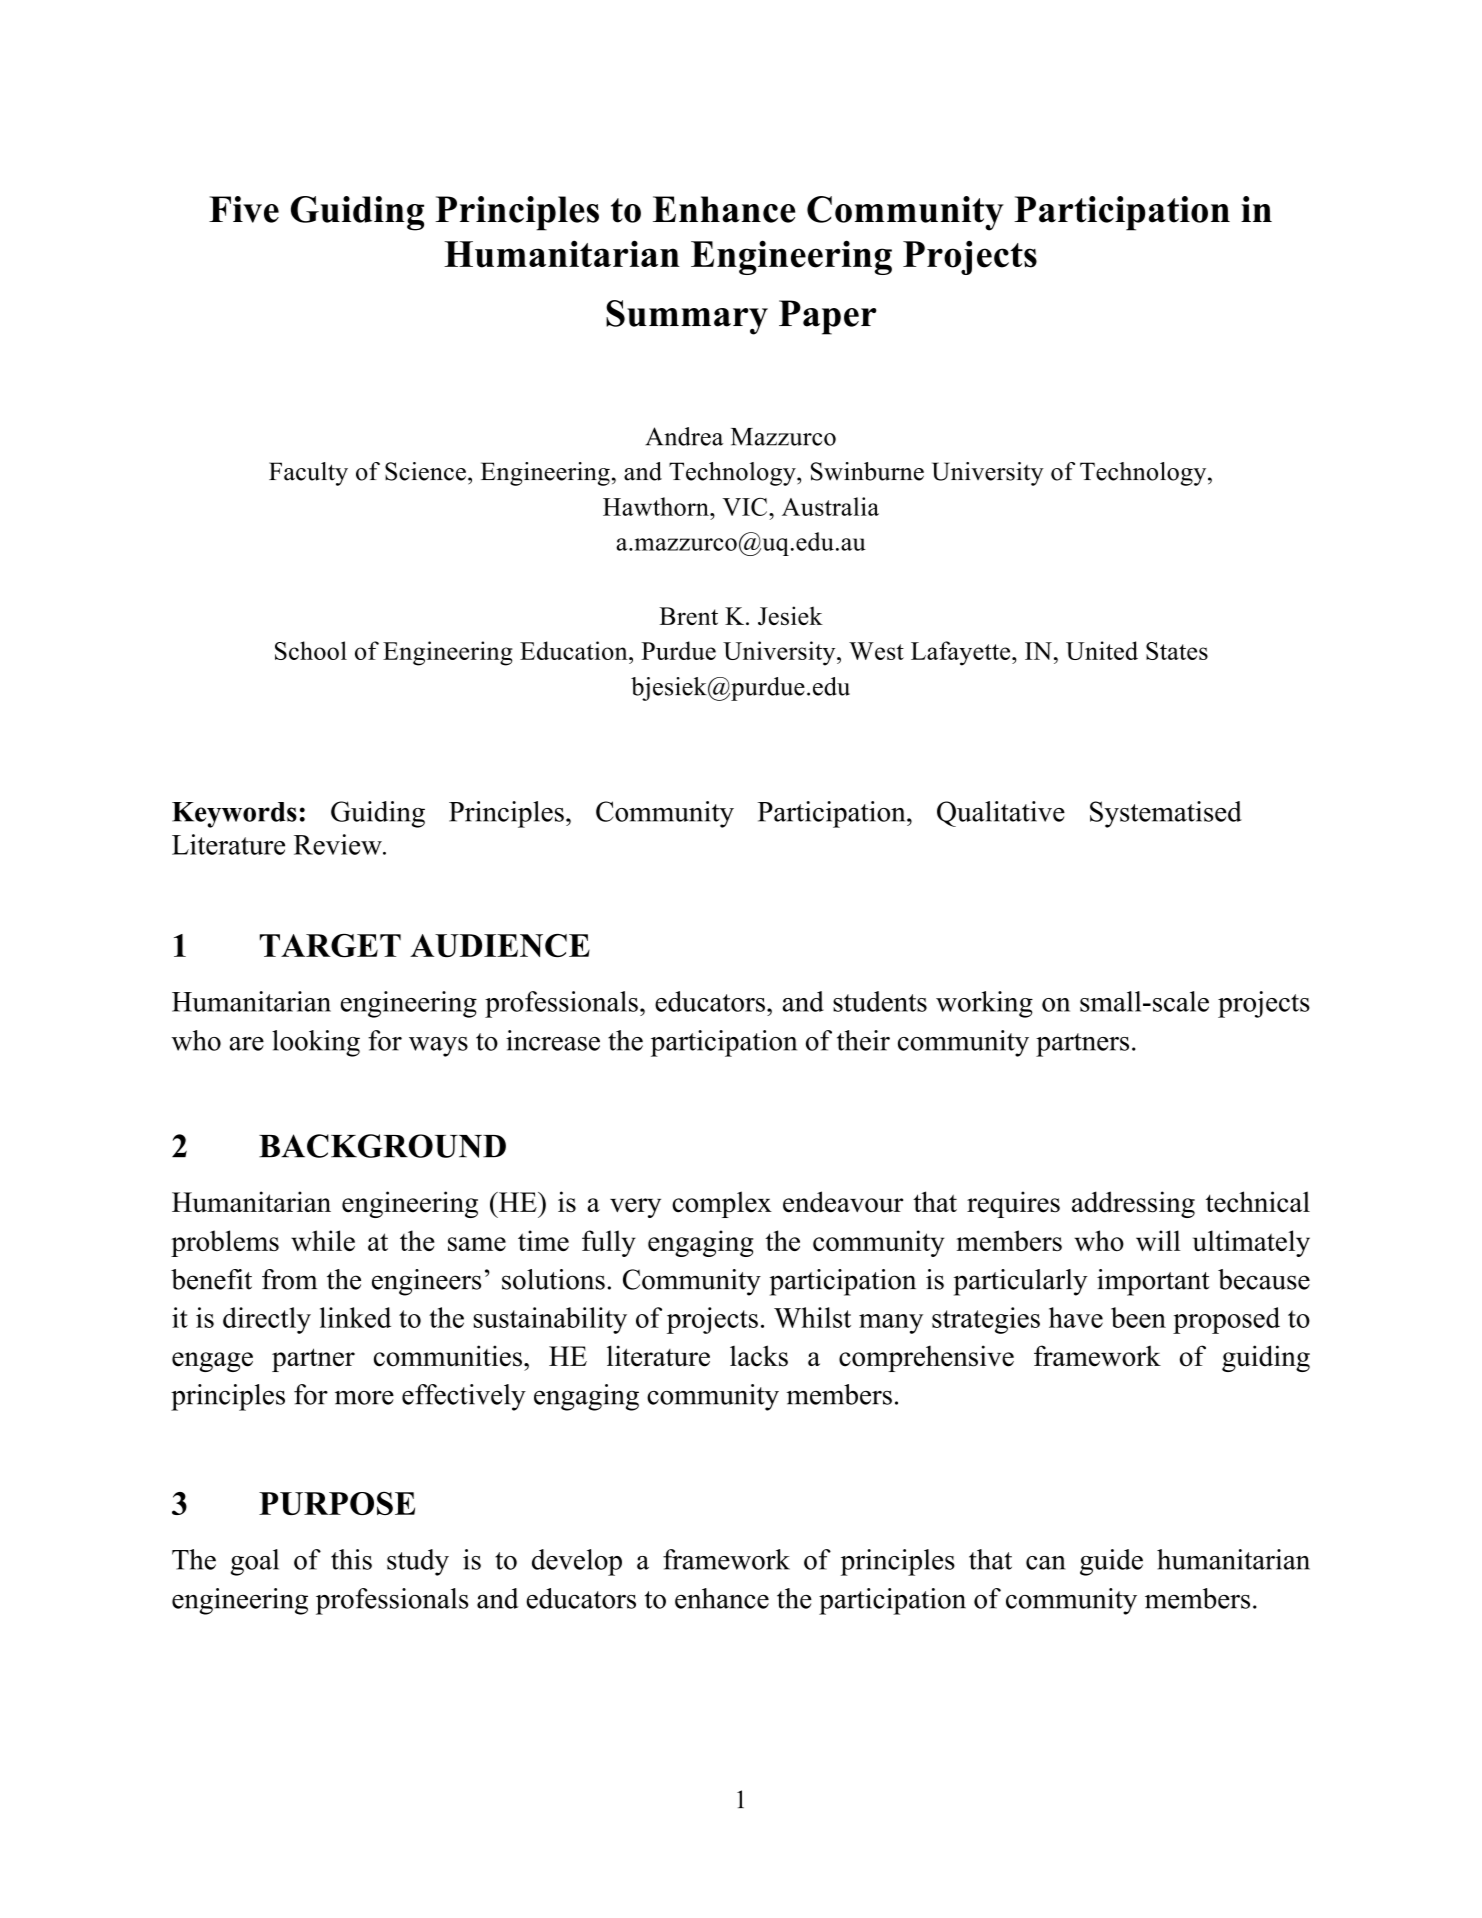 Image resolution: width=1482 pixels, height=1918 pixels. I want to click on Paper, so click(828, 317).
